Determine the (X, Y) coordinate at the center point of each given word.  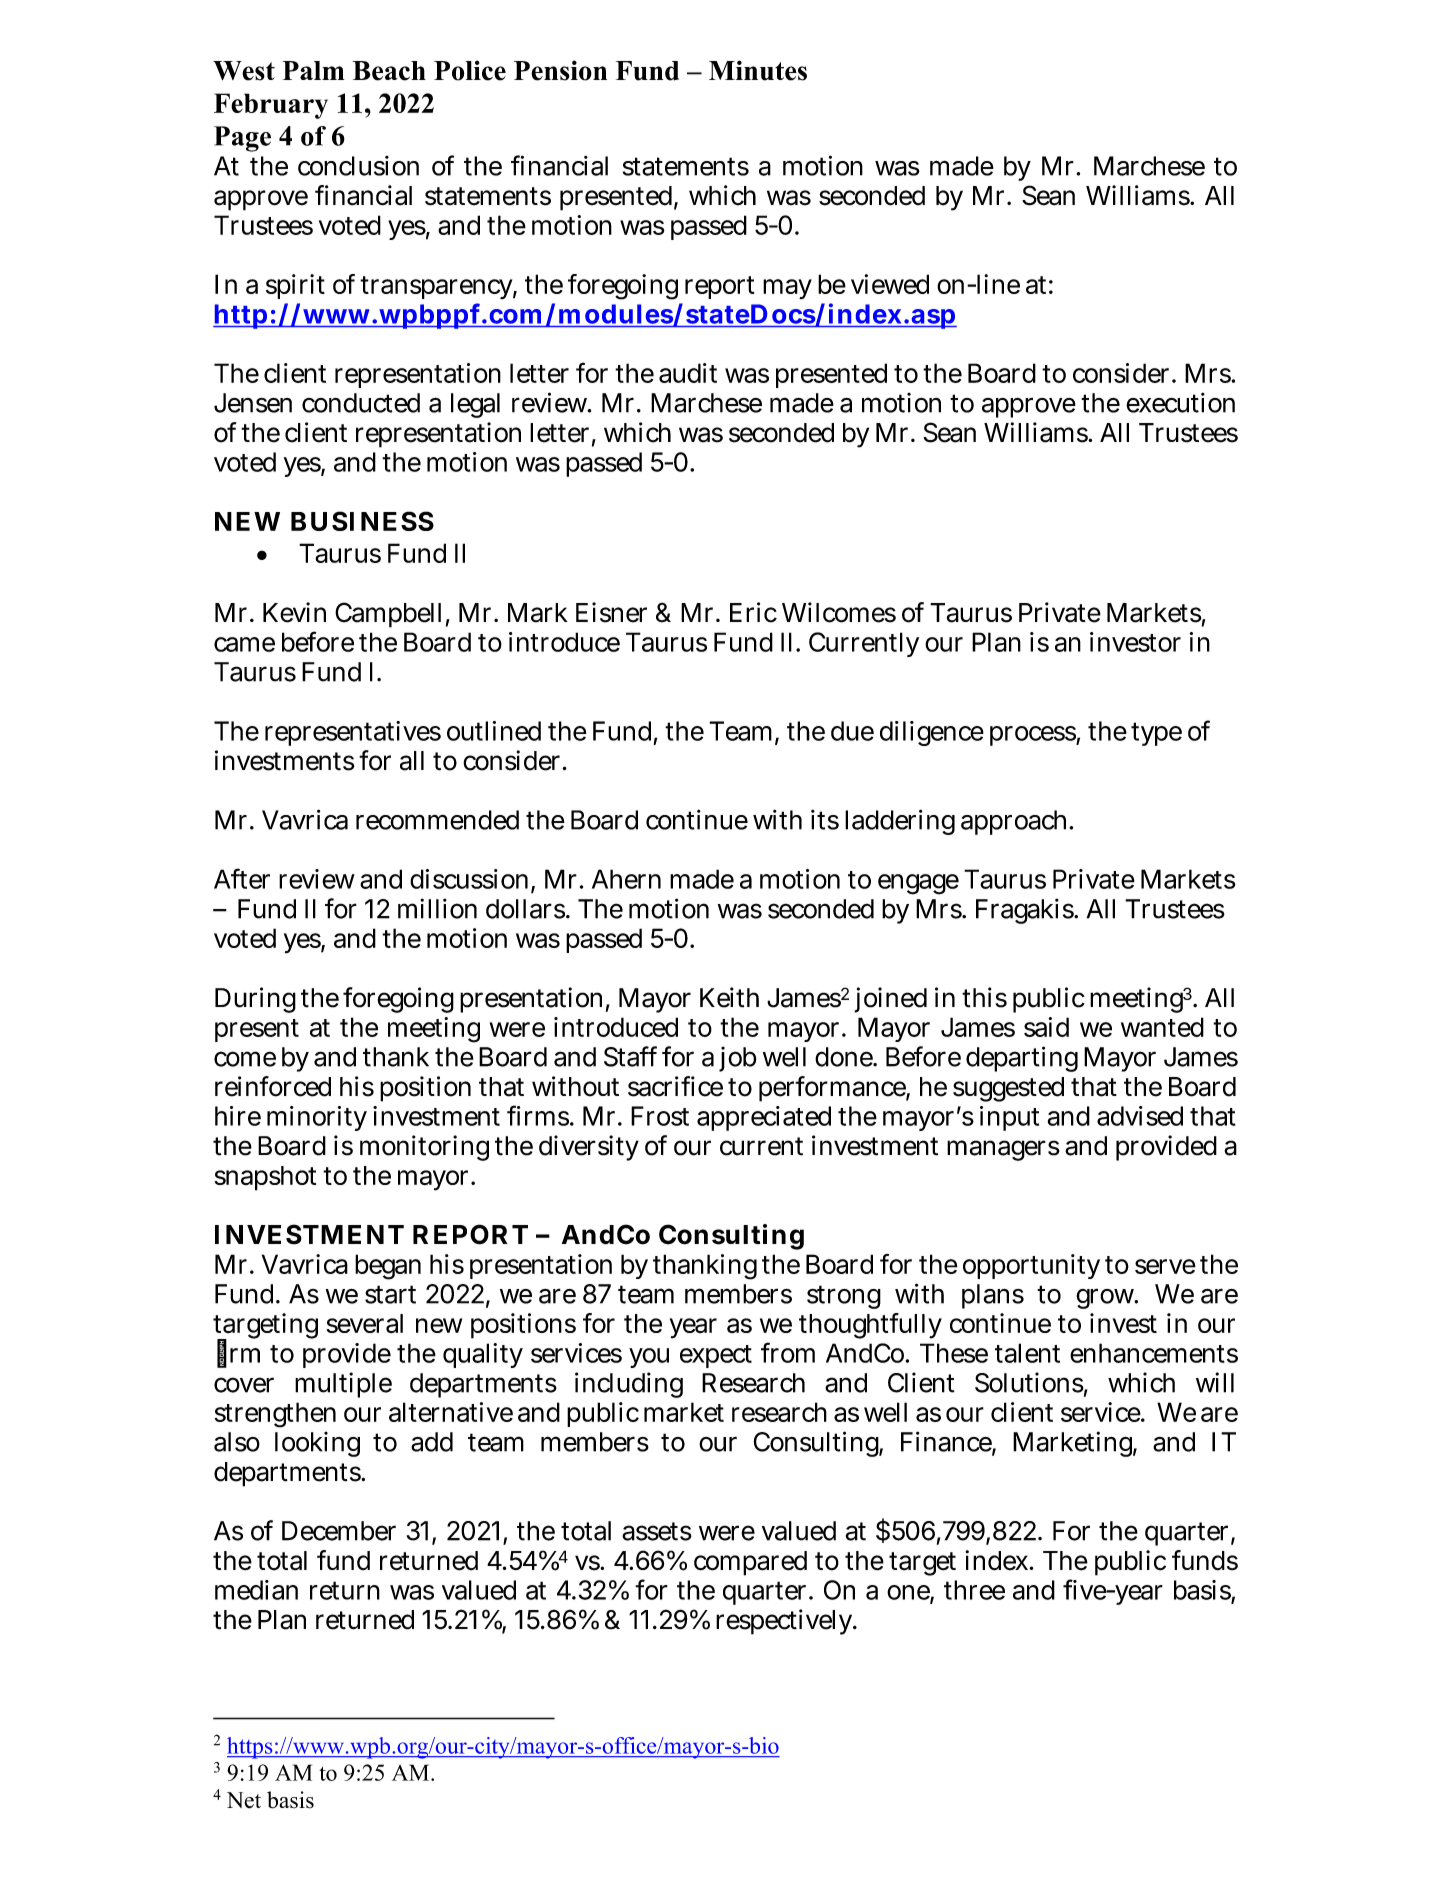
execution (1180, 402)
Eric (753, 612)
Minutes (758, 70)
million (437, 908)
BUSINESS (362, 521)
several (364, 1323)
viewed (890, 284)
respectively (786, 1622)
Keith (729, 997)
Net (244, 1800)
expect (716, 1356)
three (974, 1590)
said (1046, 1027)
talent (1027, 1353)
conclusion (358, 166)
